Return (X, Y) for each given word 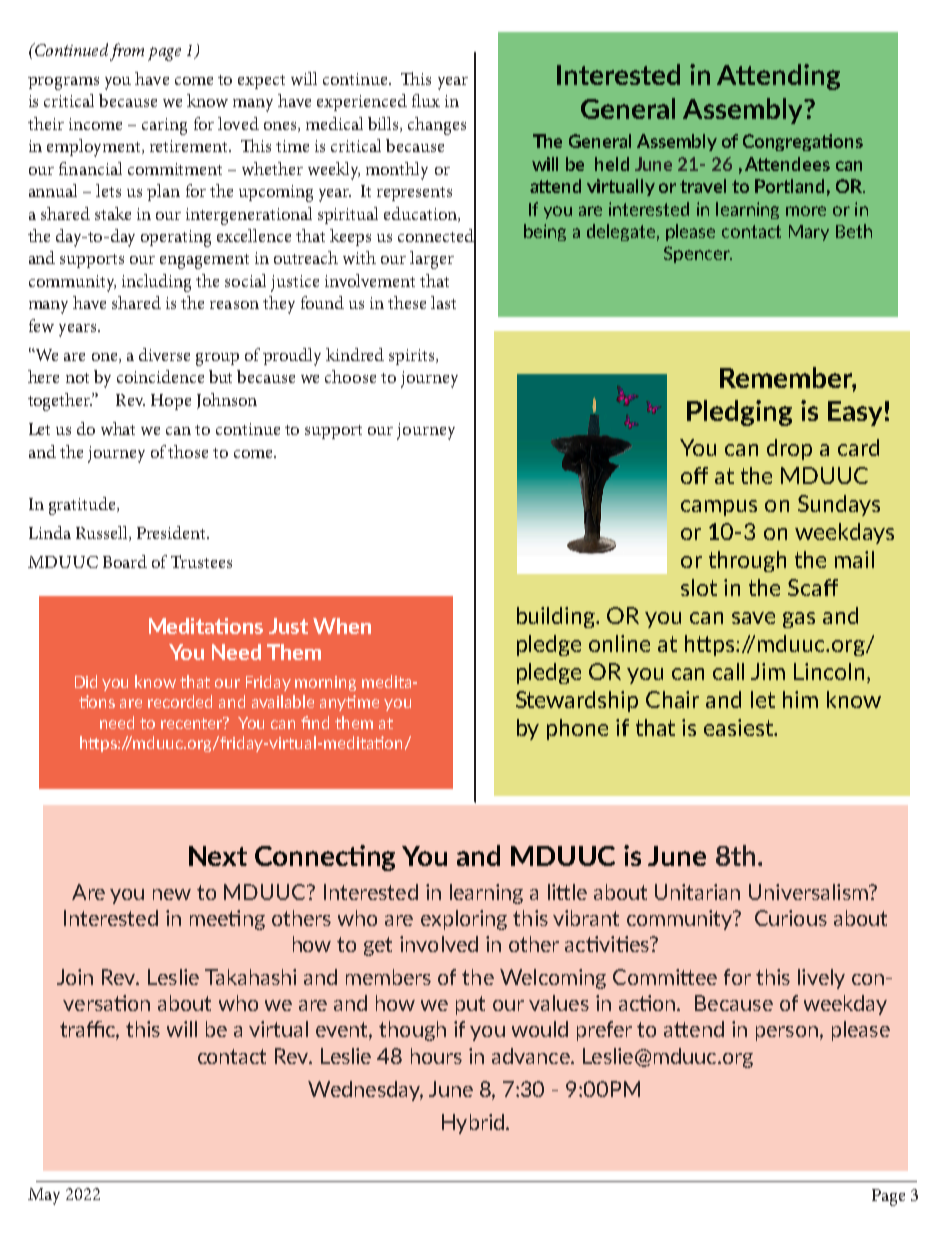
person (787, 1033)
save (753, 618)
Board (125, 561)
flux (426, 100)
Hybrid (473, 1124)
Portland (789, 186)
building (557, 617)
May (44, 1196)
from (127, 52)
